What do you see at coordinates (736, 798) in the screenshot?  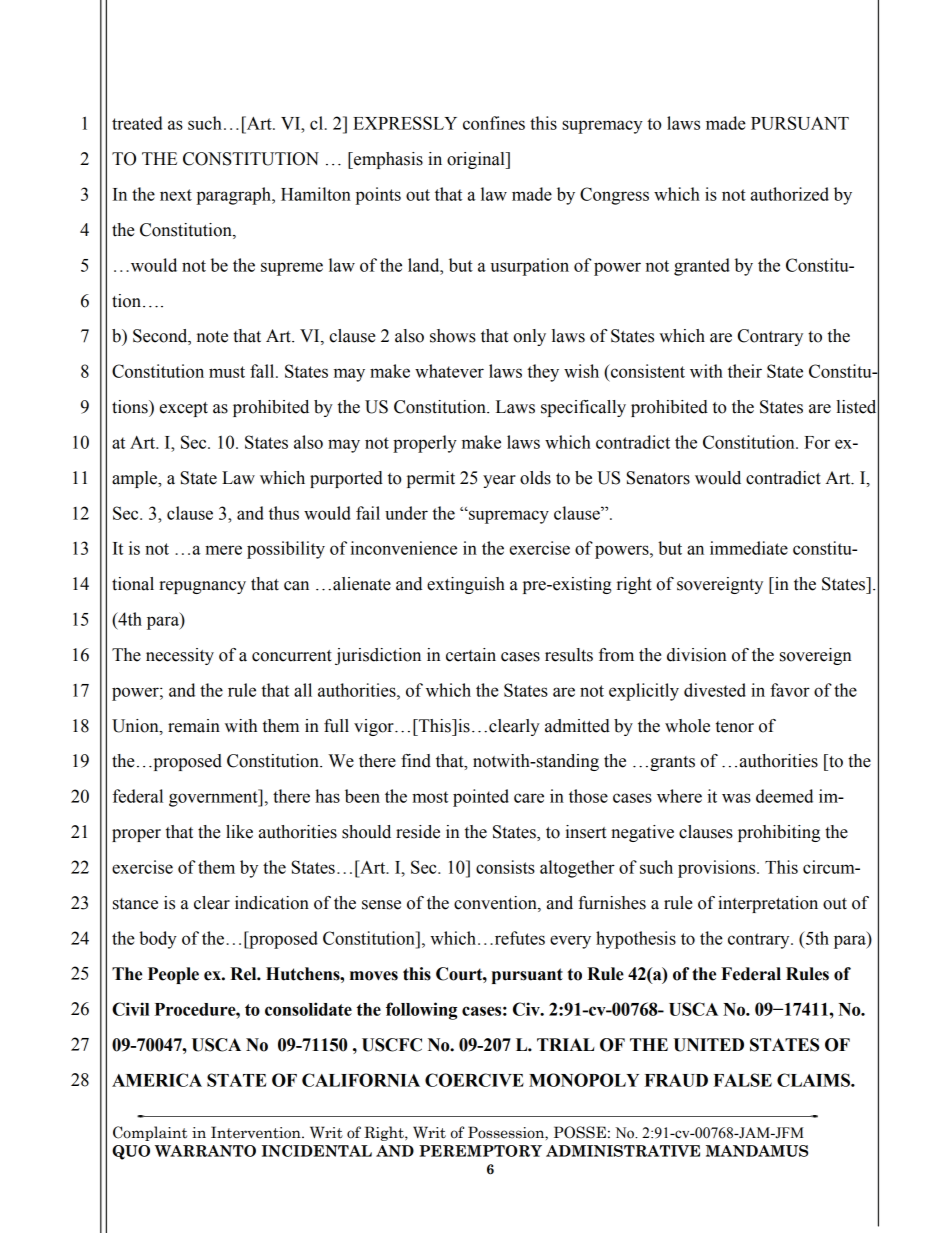 I see `was` at bounding box center [736, 798].
